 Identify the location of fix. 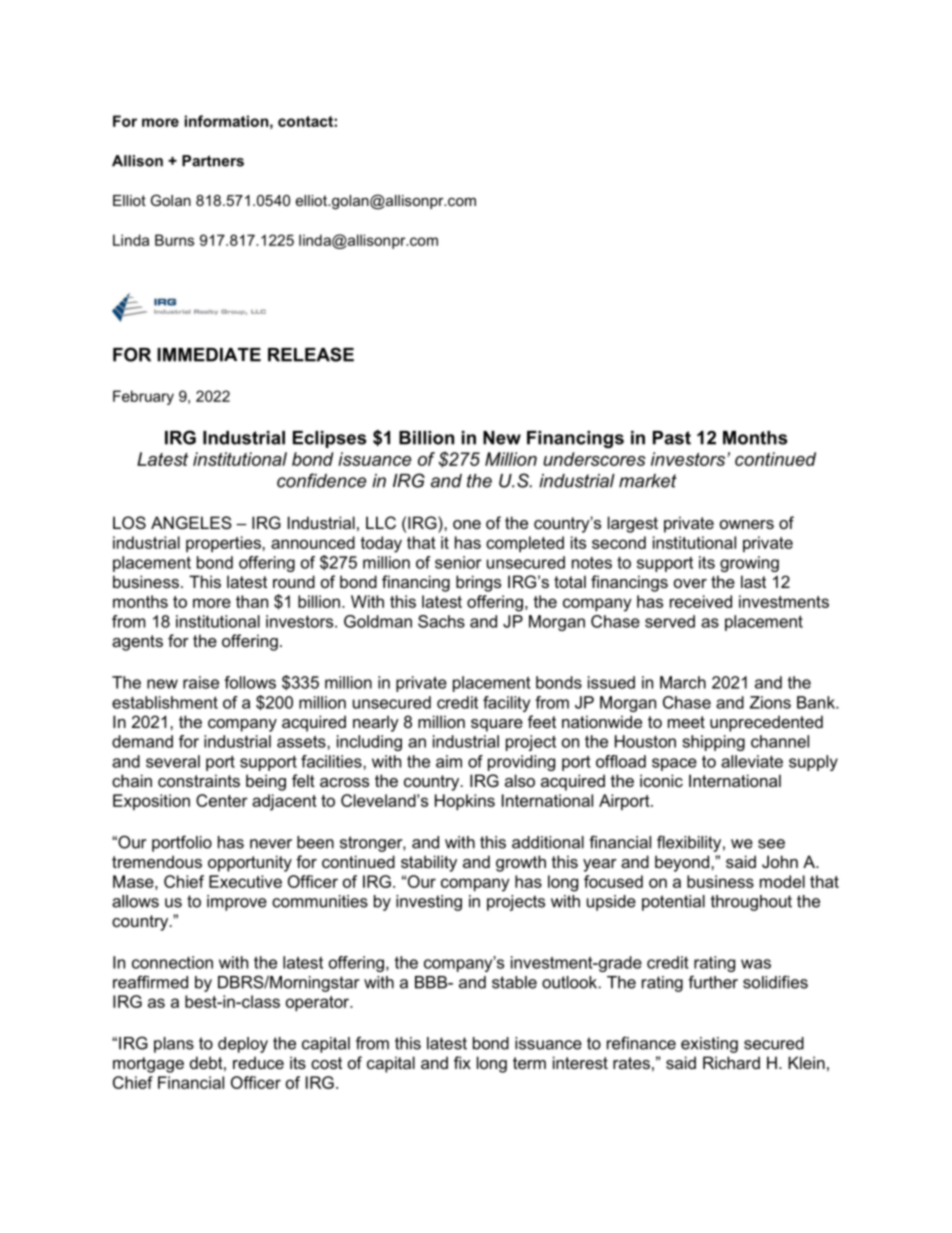
(462, 1062).
